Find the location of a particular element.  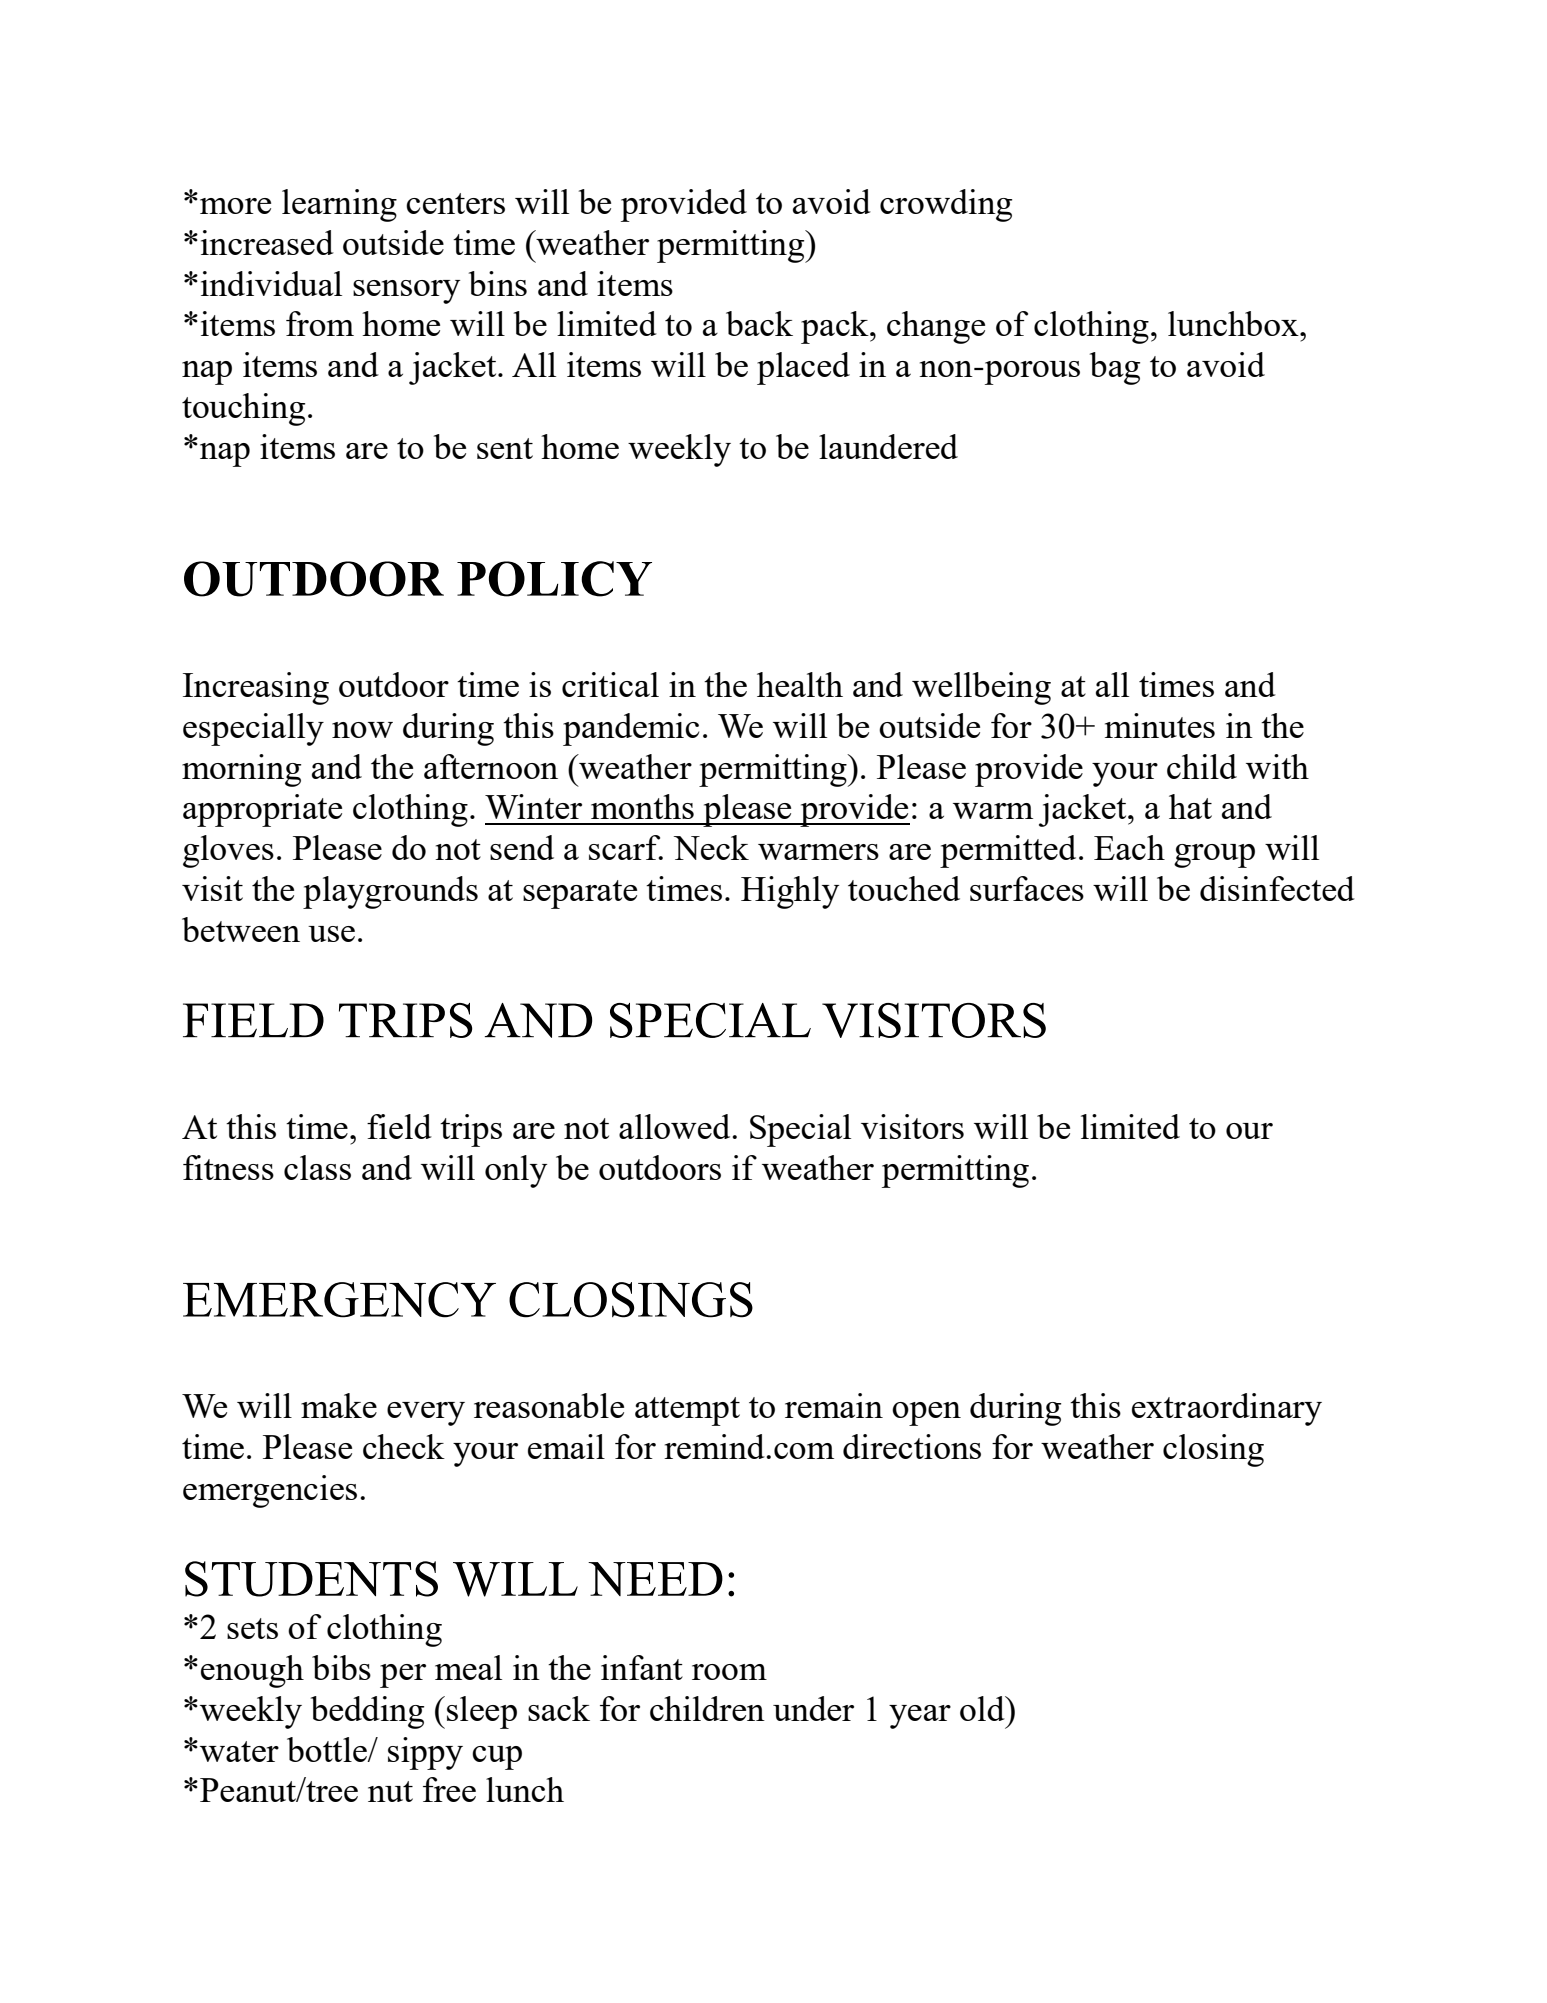

surfaces is located at coordinates (1027, 888).
